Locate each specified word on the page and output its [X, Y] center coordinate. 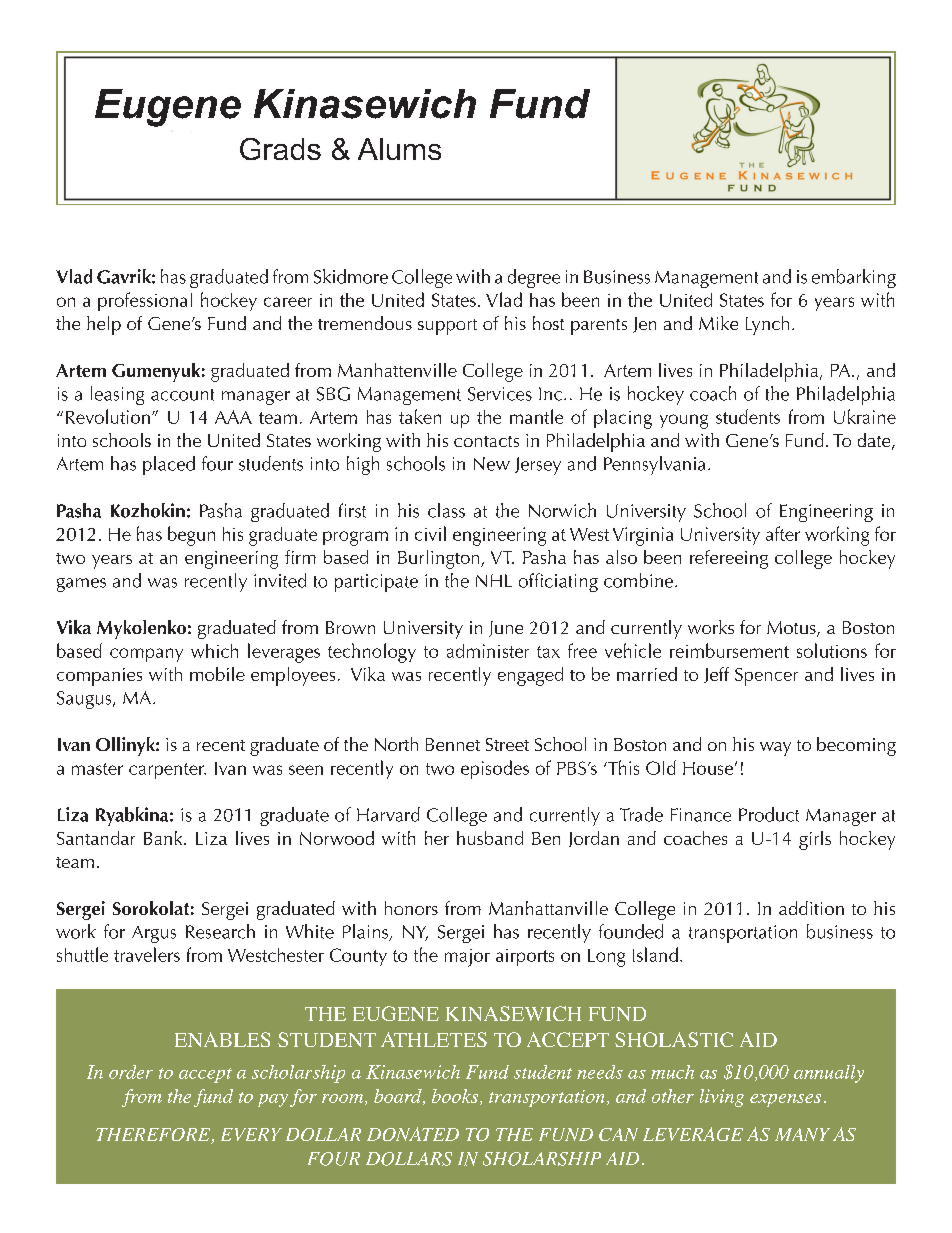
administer [488, 651]
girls [815, 840]
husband [490, 838]
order [131, 1072]
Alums [399, 149]
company [146, 655]
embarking [854, 278]
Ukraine [865, 416]
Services [500, 394]
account [182, 395]
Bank [164, 838]
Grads [280, 149]
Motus [792, 629]
